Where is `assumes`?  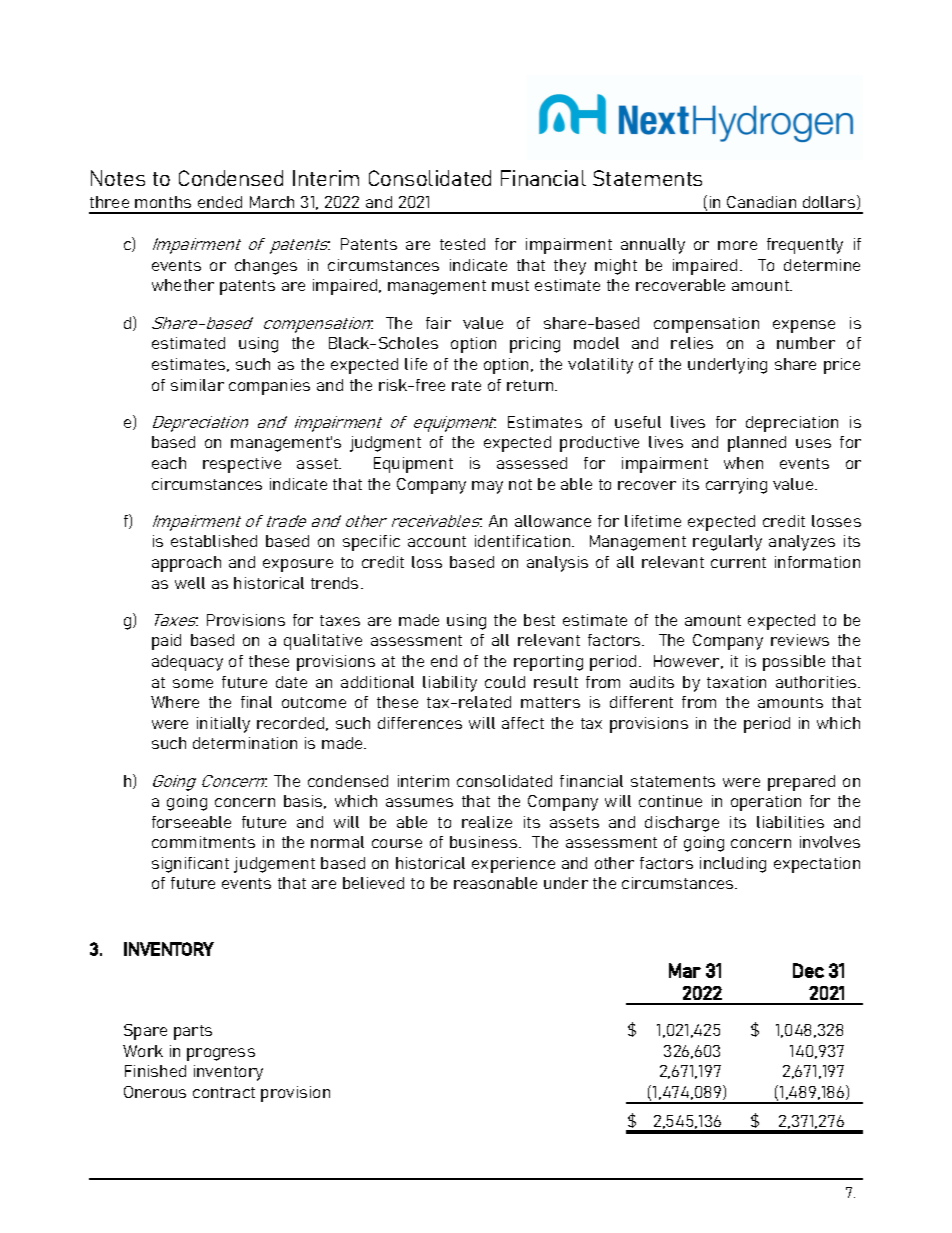
assumes is located at coordinates (419, 802).
